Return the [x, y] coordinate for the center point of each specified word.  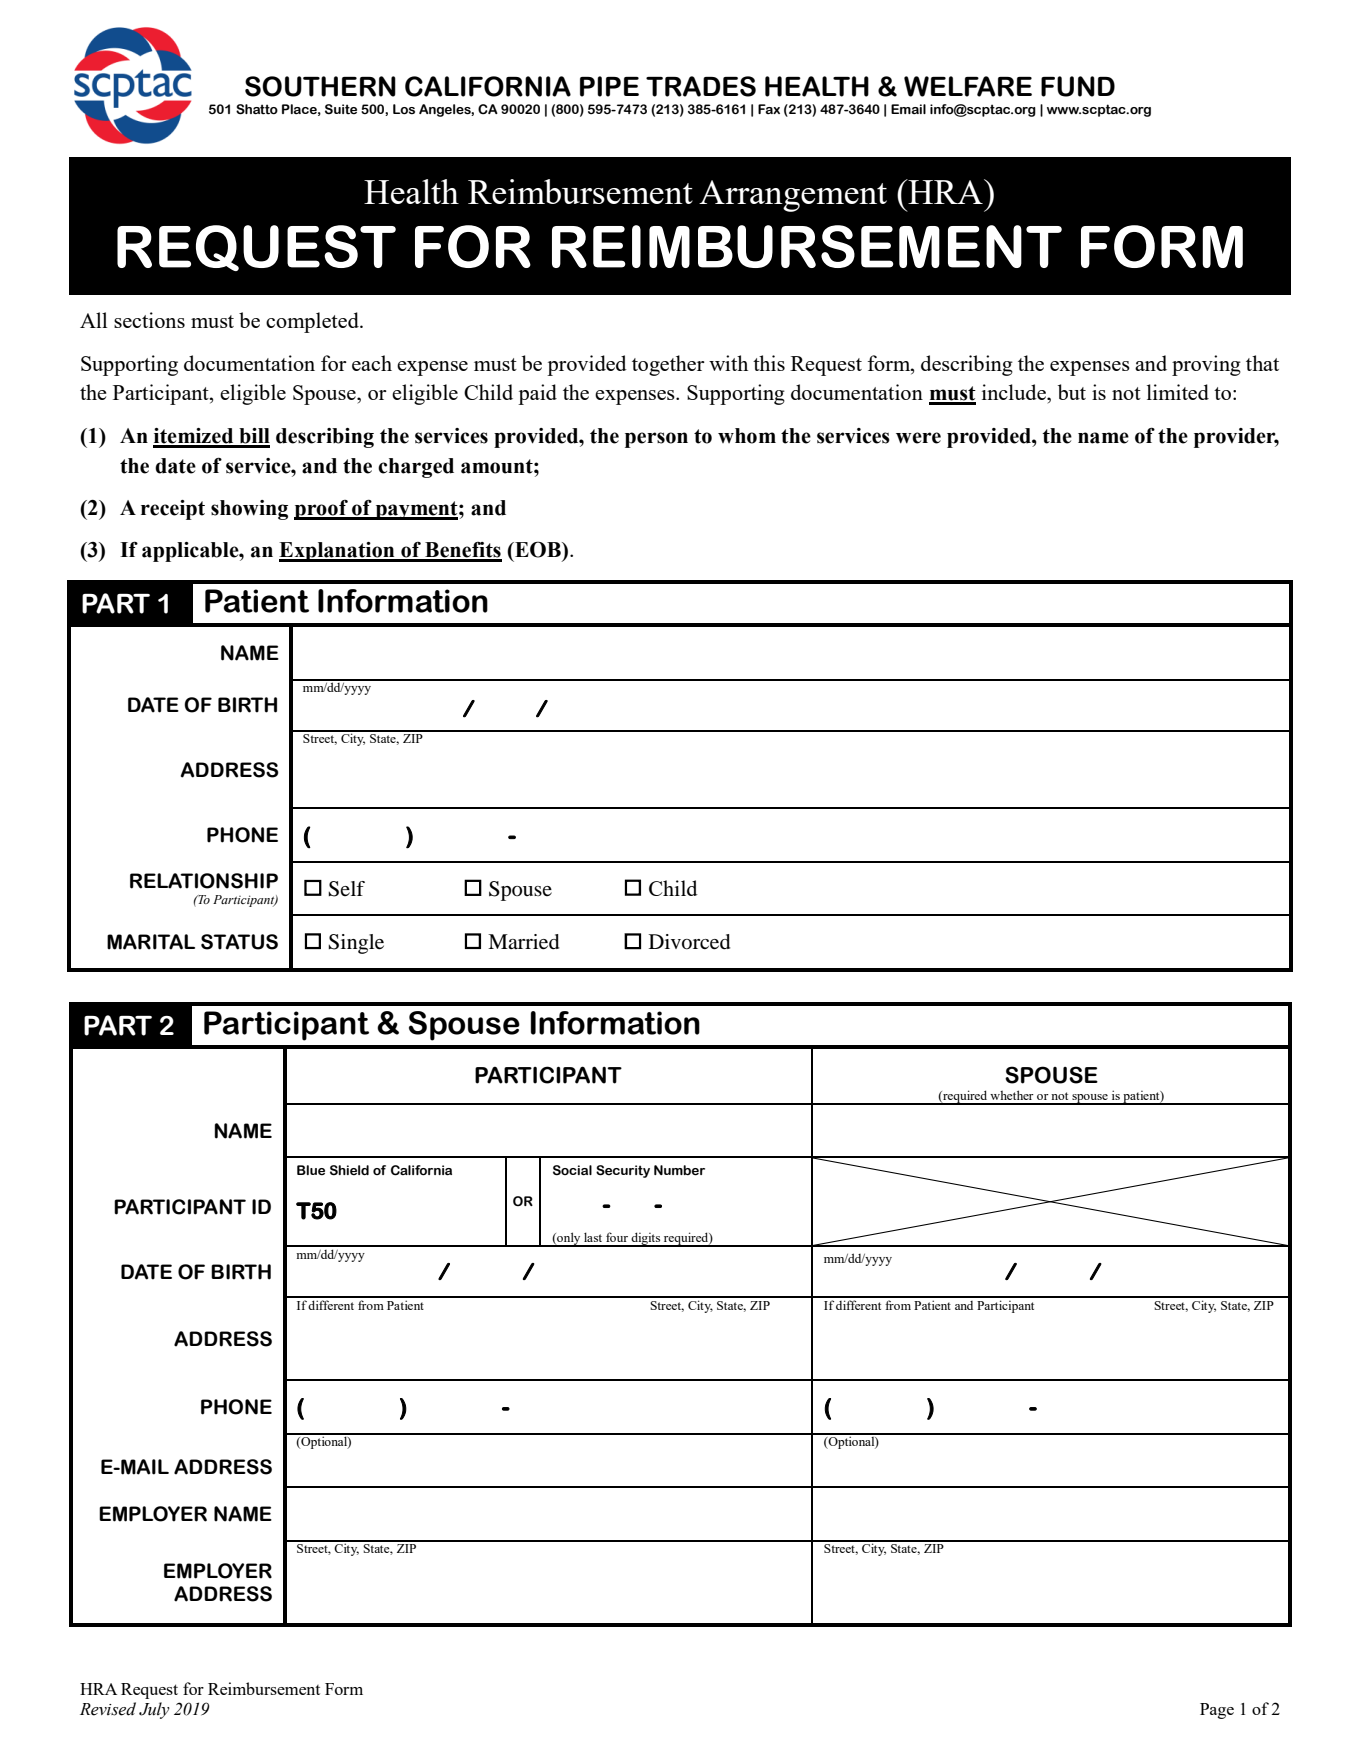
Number [679, 1170]
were [918, 438]
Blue [311, 1170]
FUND [1078, 86]
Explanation [338, 552]
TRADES [701, 86]
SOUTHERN [320, 86]
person [656, 440]
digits [646, 1239]
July [154, 1710]
